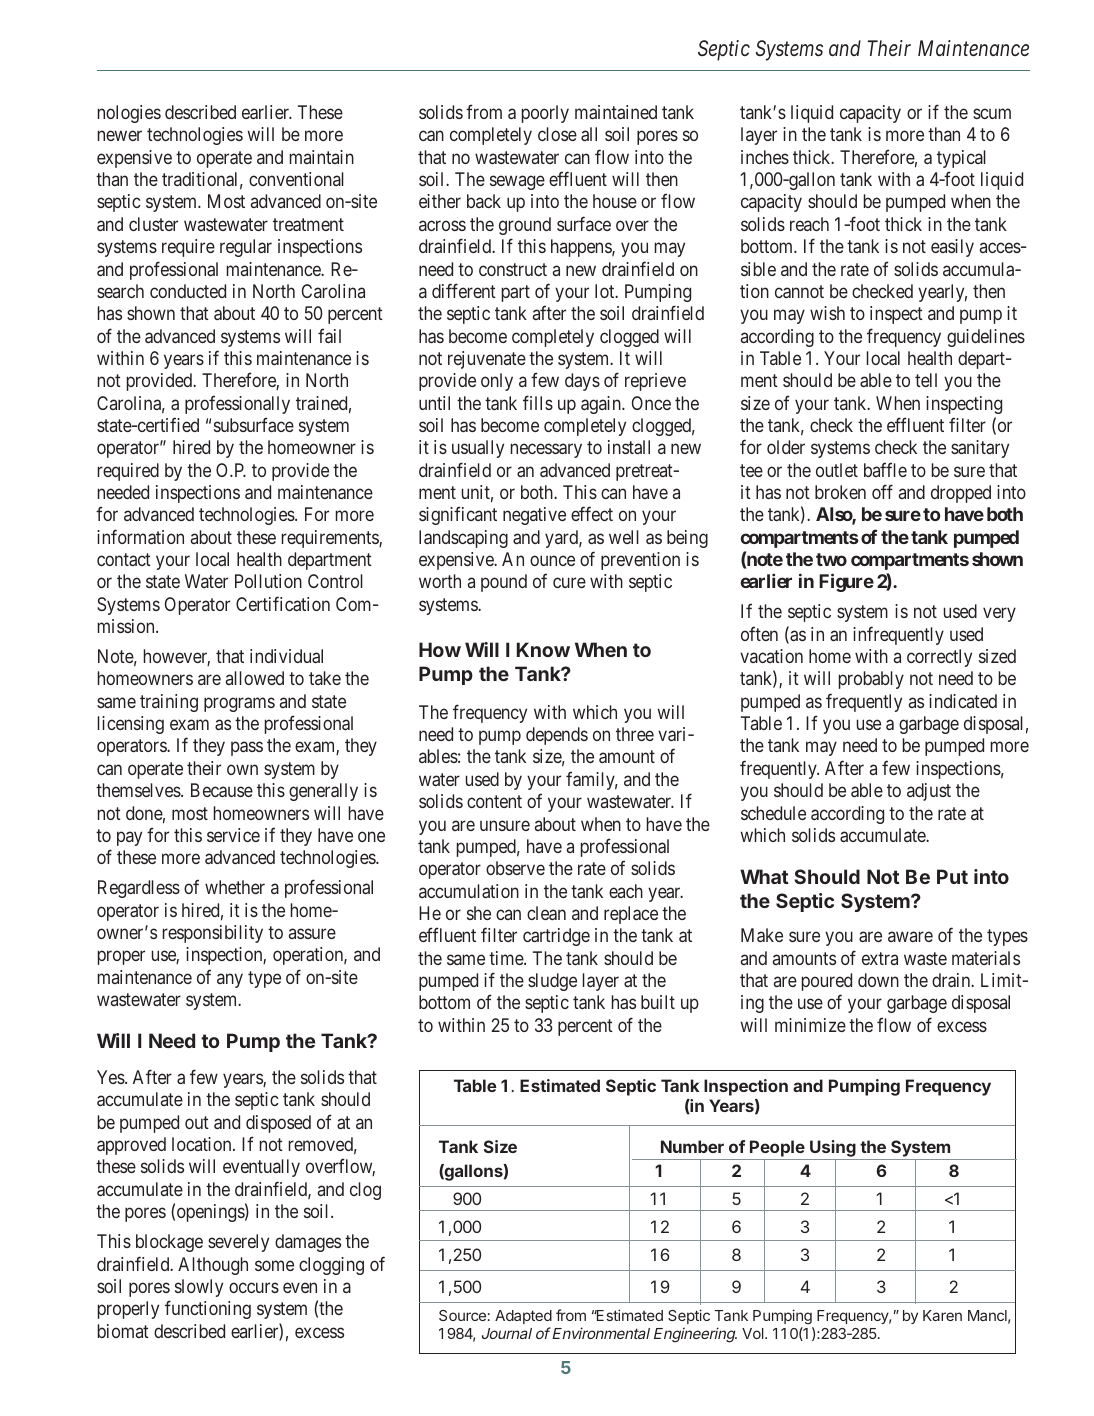  Describe the element at coordinates (557, 736) in the image. I see `depends` at that location.
